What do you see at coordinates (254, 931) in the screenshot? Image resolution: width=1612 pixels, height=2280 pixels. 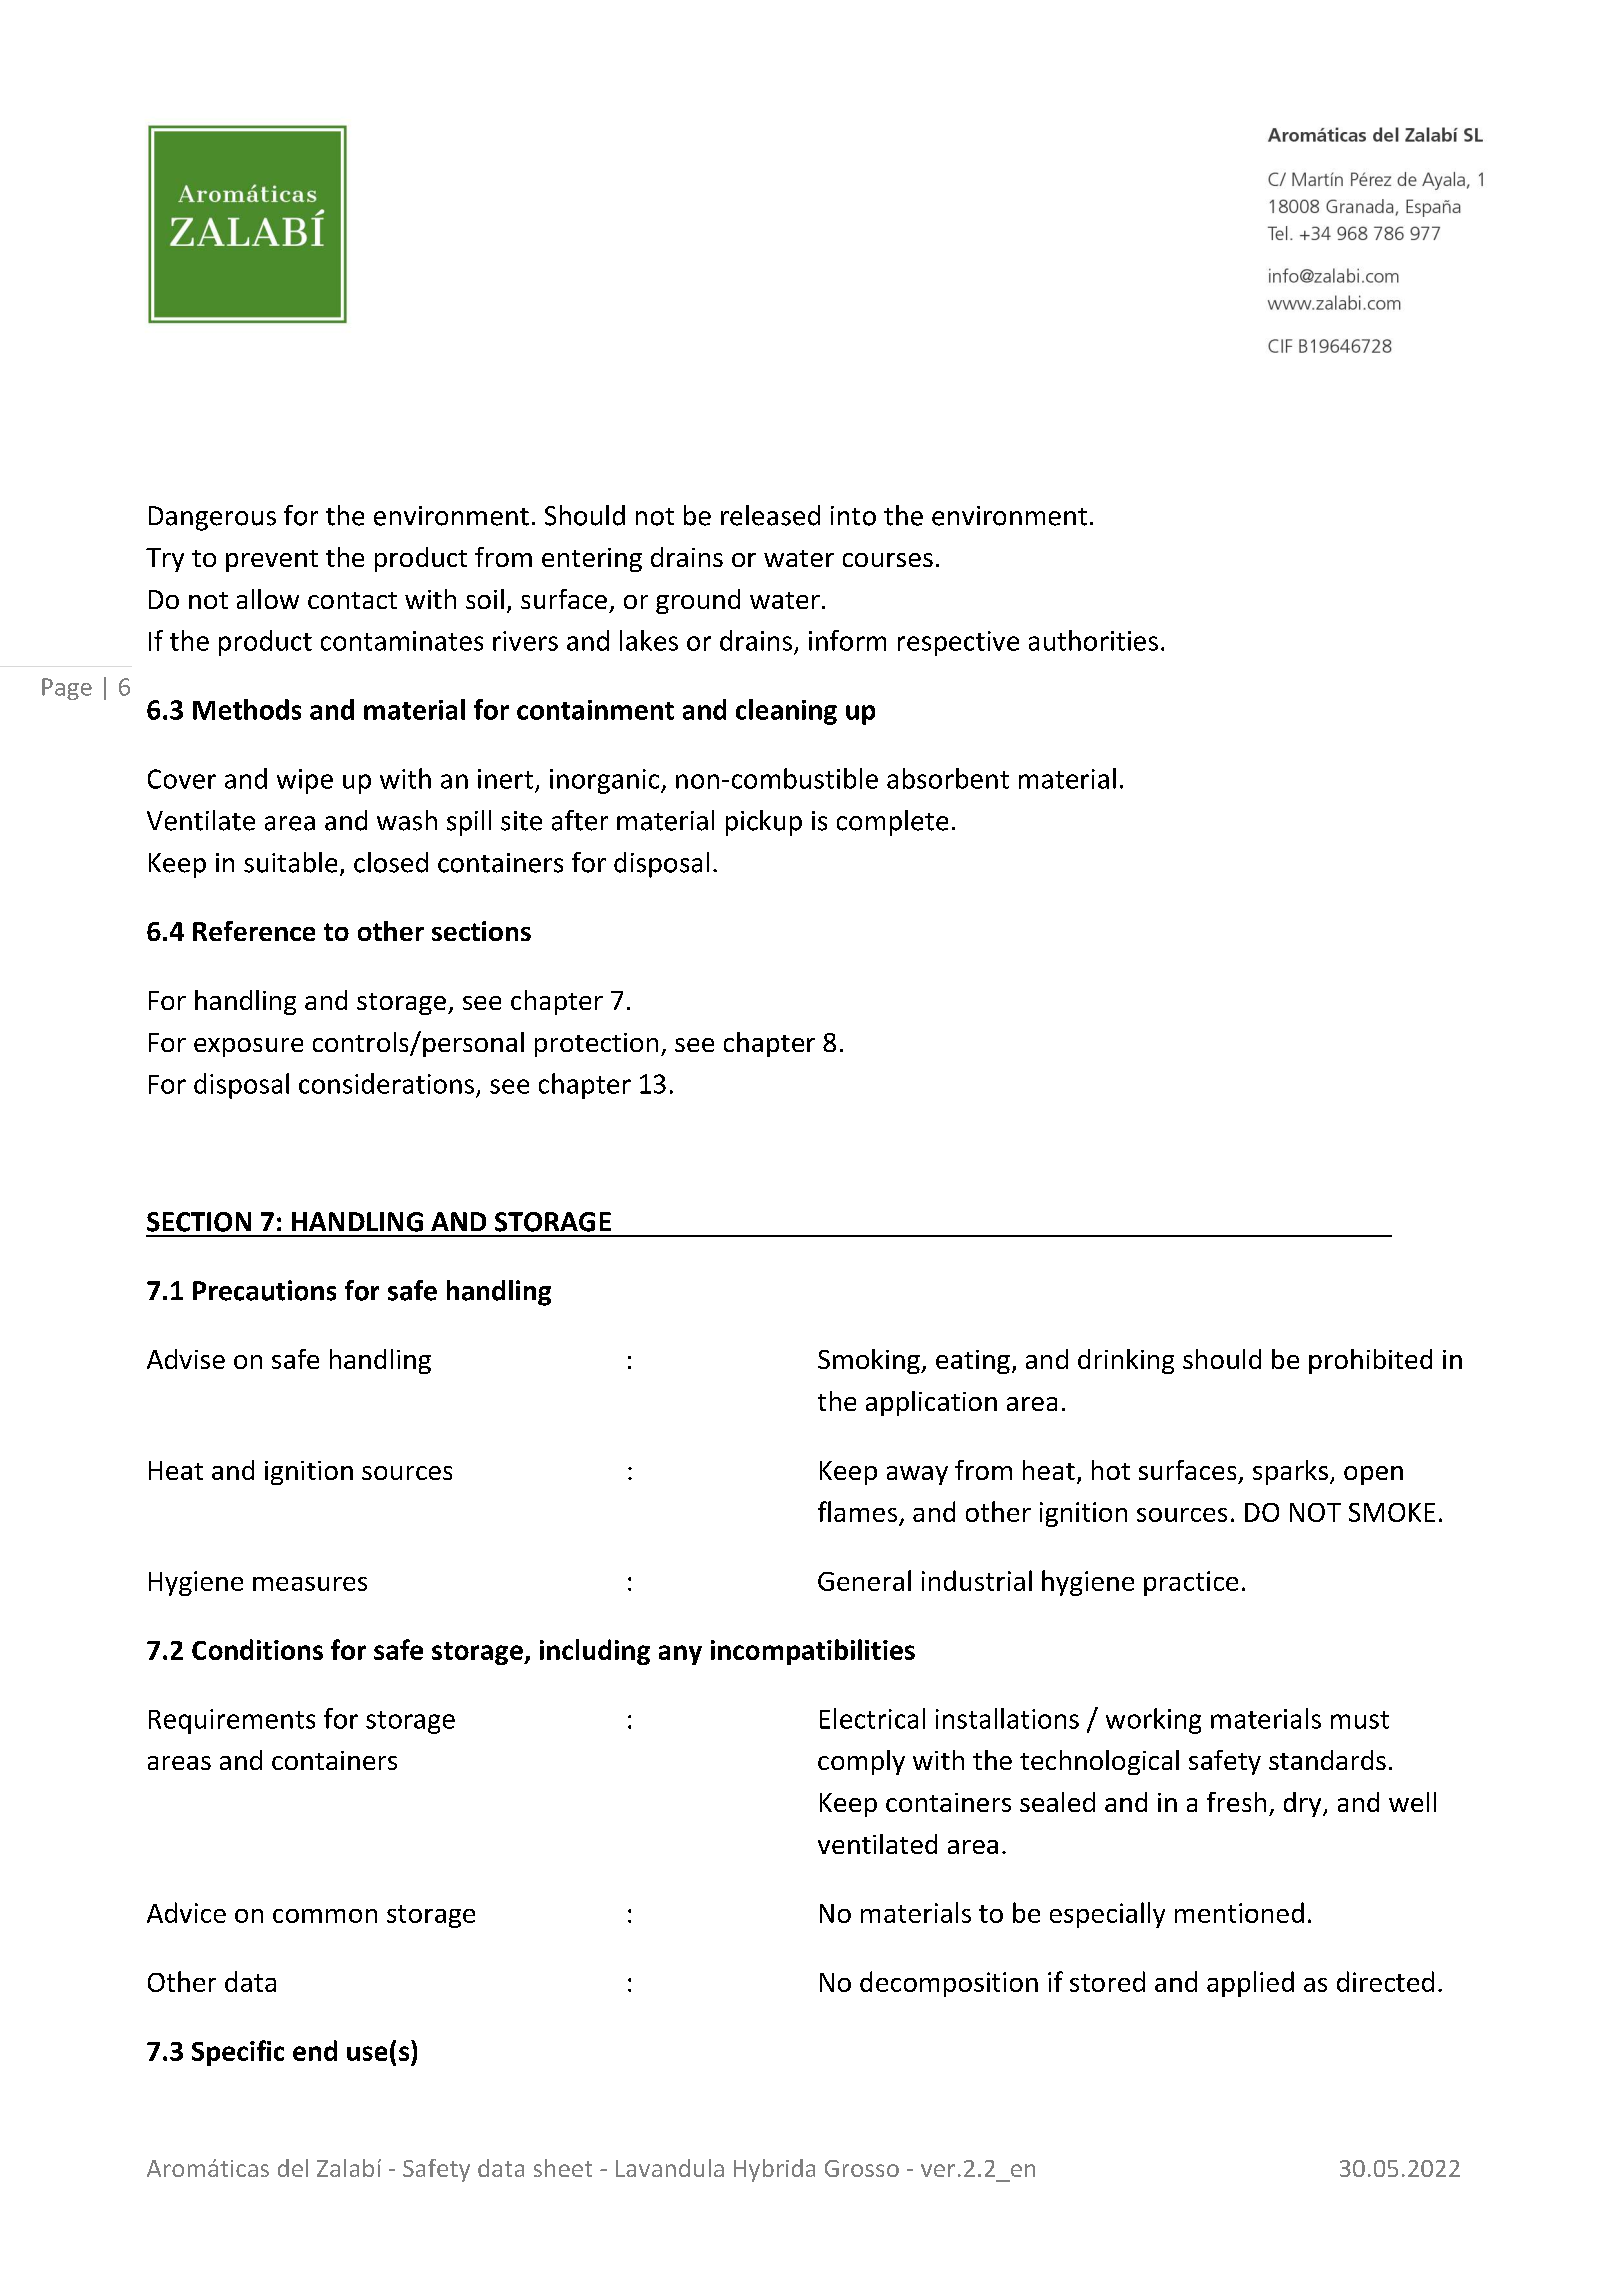 I see `Reference` at bounding box center [254, 931].
